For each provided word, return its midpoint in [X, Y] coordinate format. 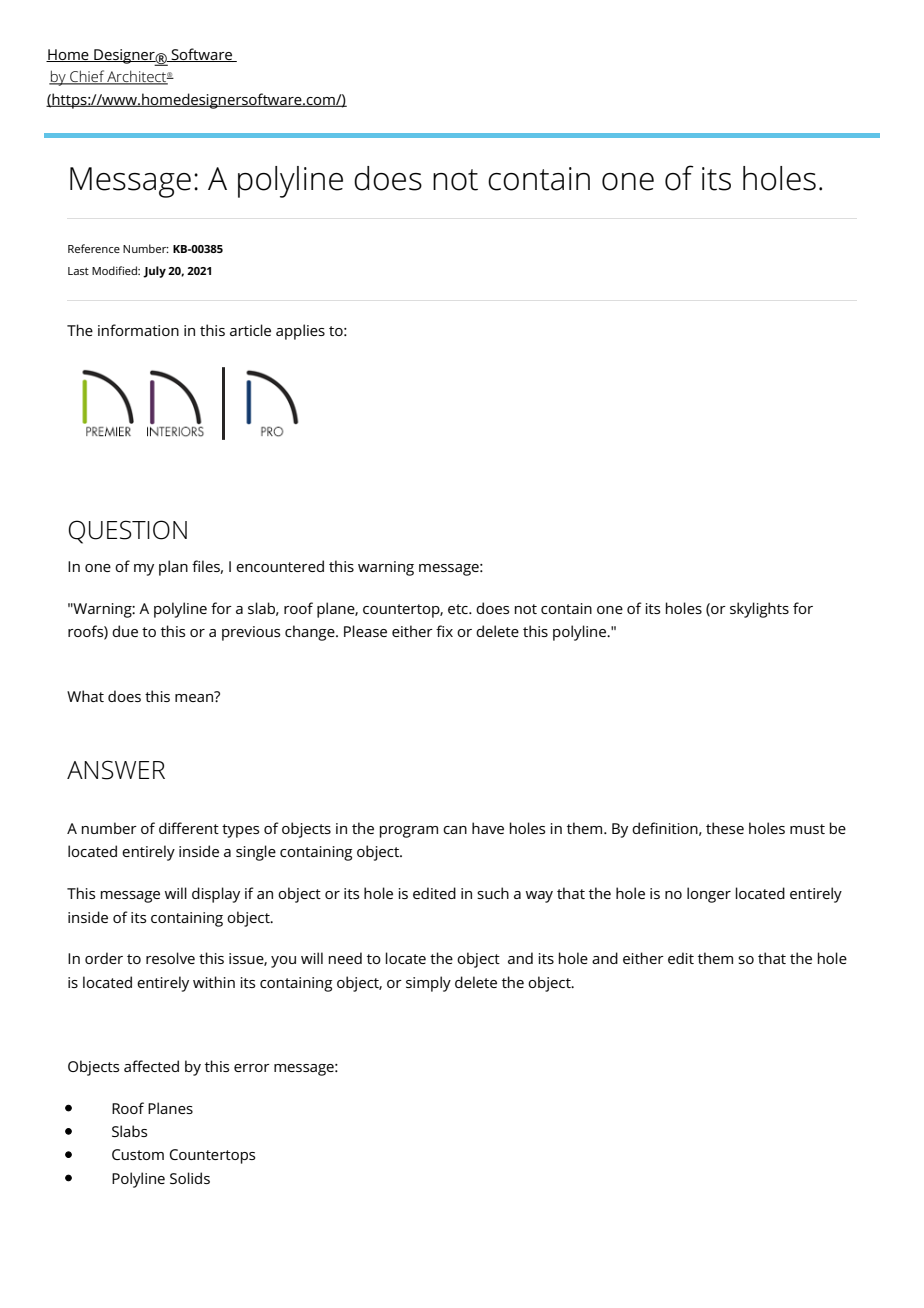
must [807, 829]
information [138, 330]
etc [459, 609]
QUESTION [127, 532]
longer [709, 895]
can [455, 830]
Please [365, 631]
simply [428, 984]
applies [300, 332]
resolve [170, 958]
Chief [87, 77]
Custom [138, 1154]
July [154, 272]
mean [195, 697]
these [725, 828]
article [250, 330]
